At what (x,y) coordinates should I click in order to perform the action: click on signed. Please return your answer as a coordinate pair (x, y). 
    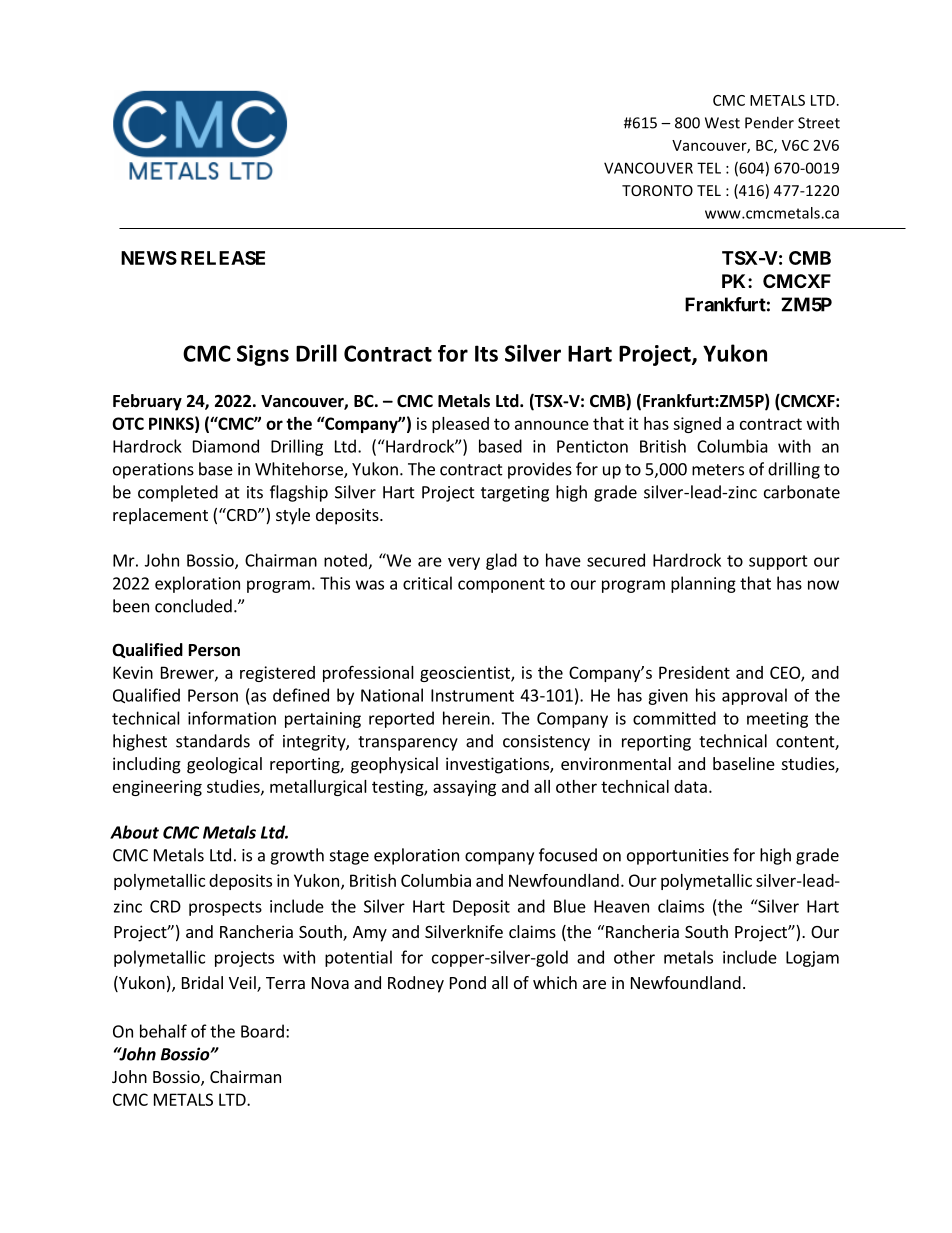
    Looking at the image, I should click on (697, 425).
